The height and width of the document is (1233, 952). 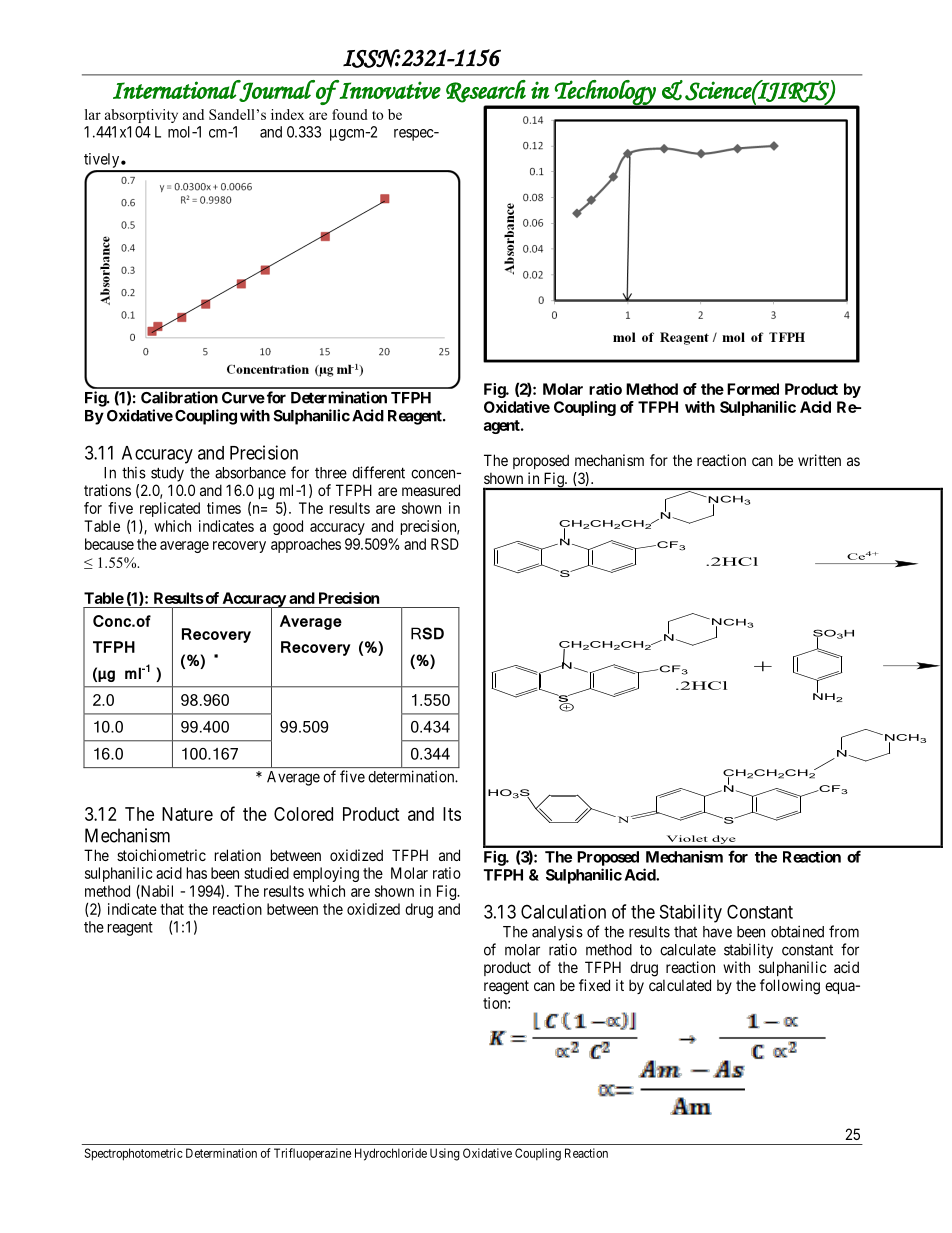 What do you see at coordinates (187, 814) in the document?
I see `Nature` at bounding box center [187, 814].
